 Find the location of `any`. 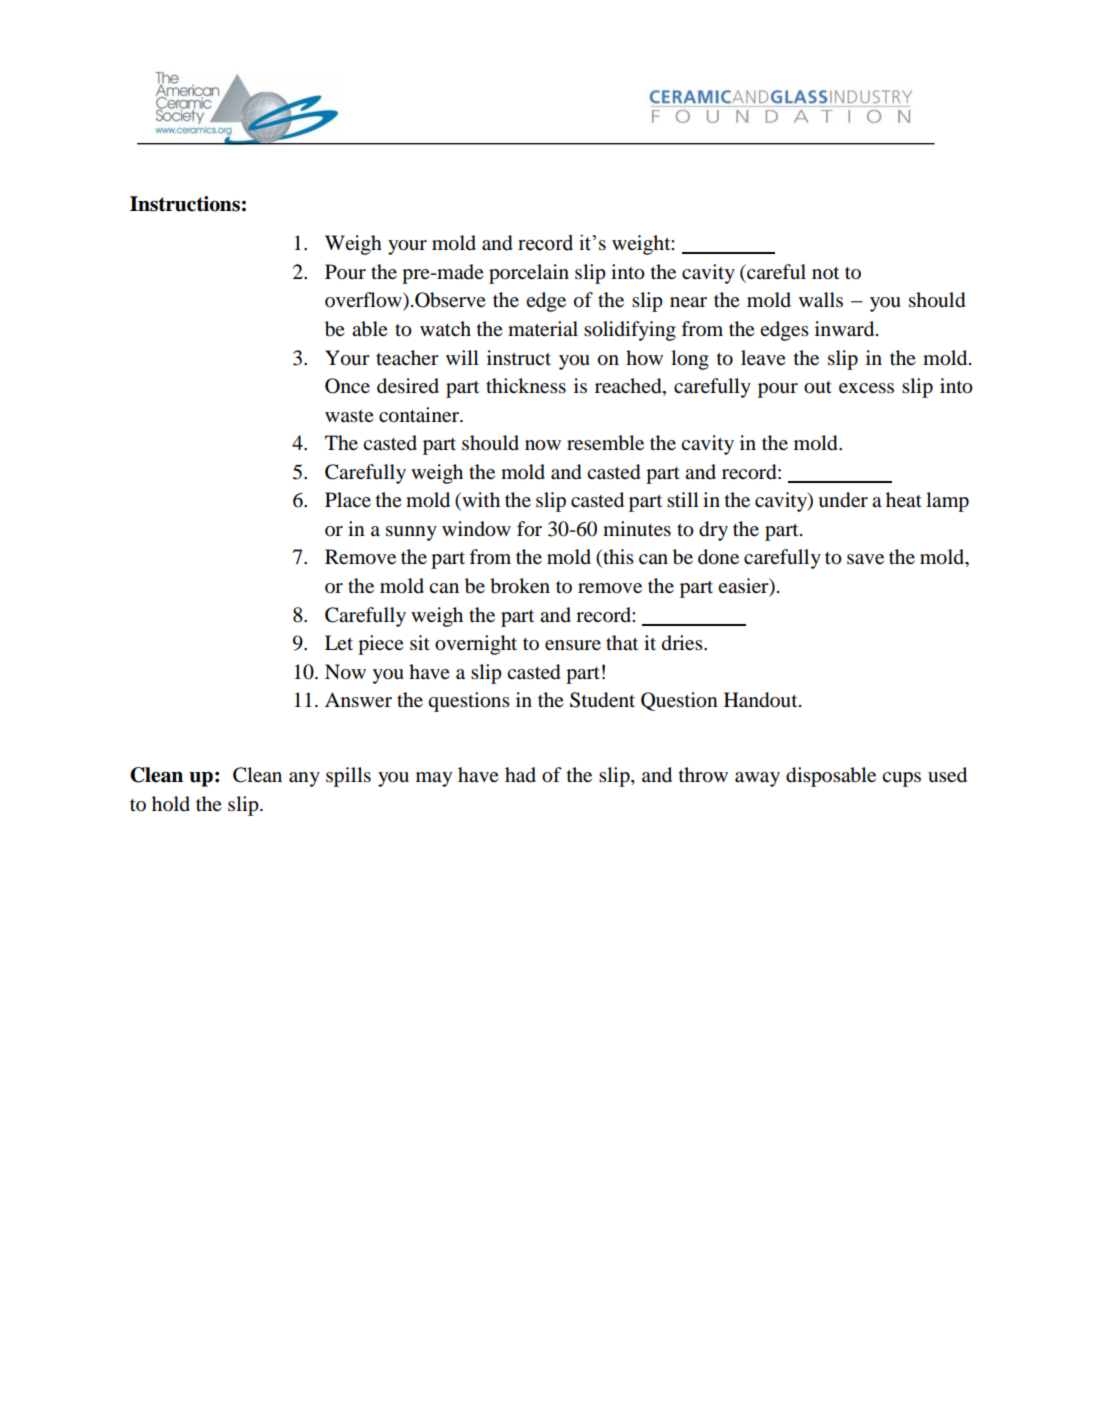

any is located at coordinates (304, 779).
